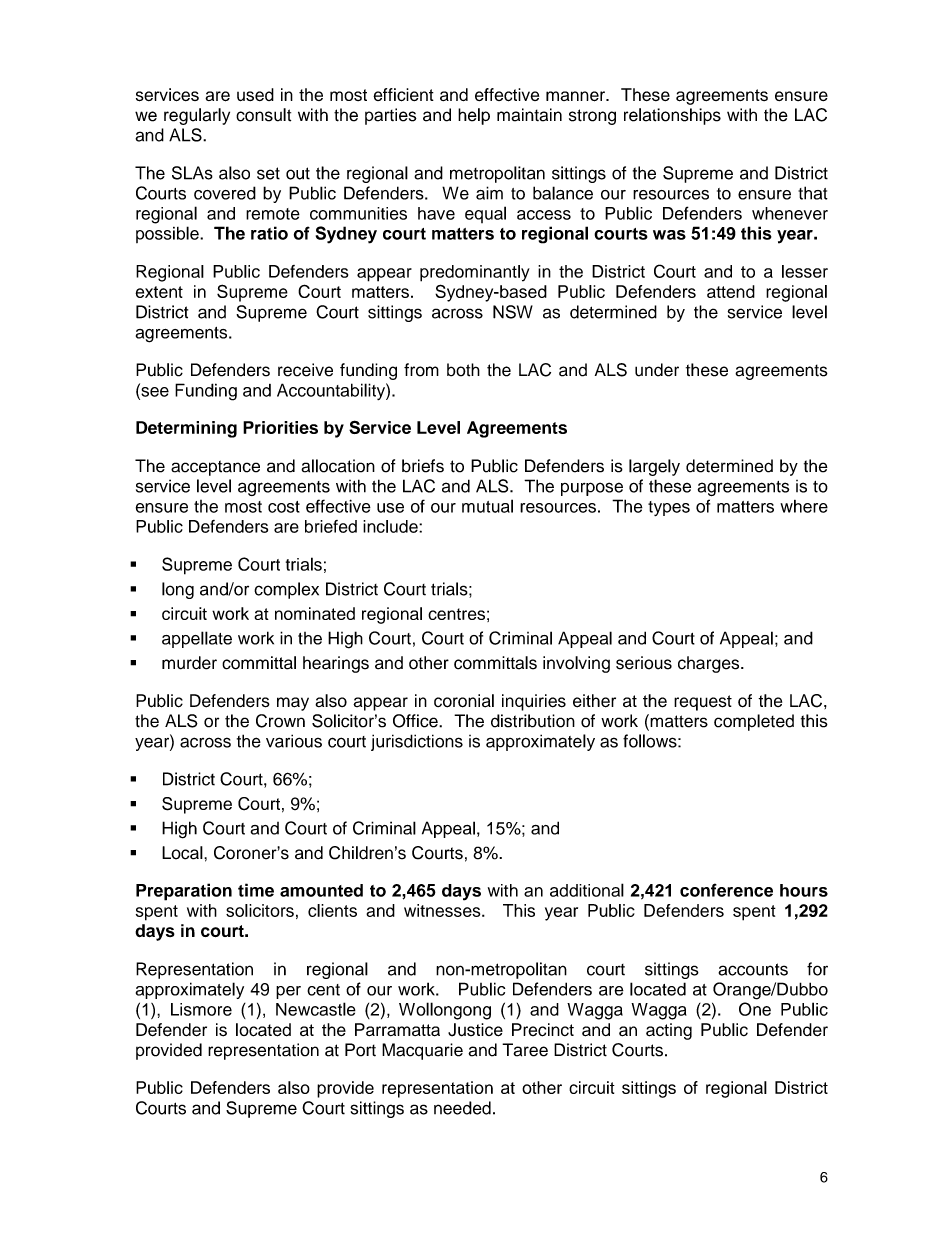 This image has height=1233, width=952. Describe the element at coordinates (710, 664) in the image. I see `charges` at that location.
